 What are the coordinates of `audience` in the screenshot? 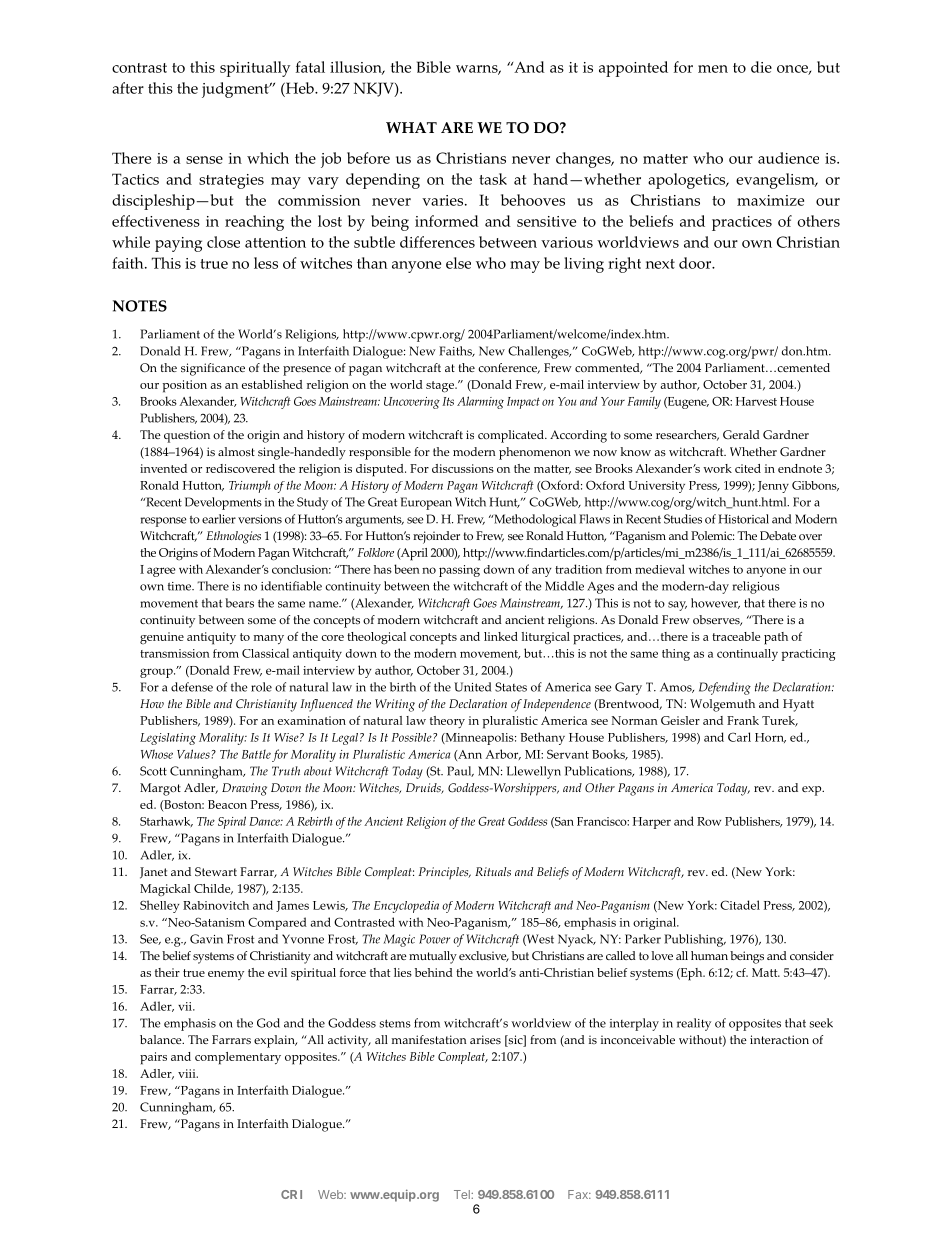 It's located at (788, 158).
